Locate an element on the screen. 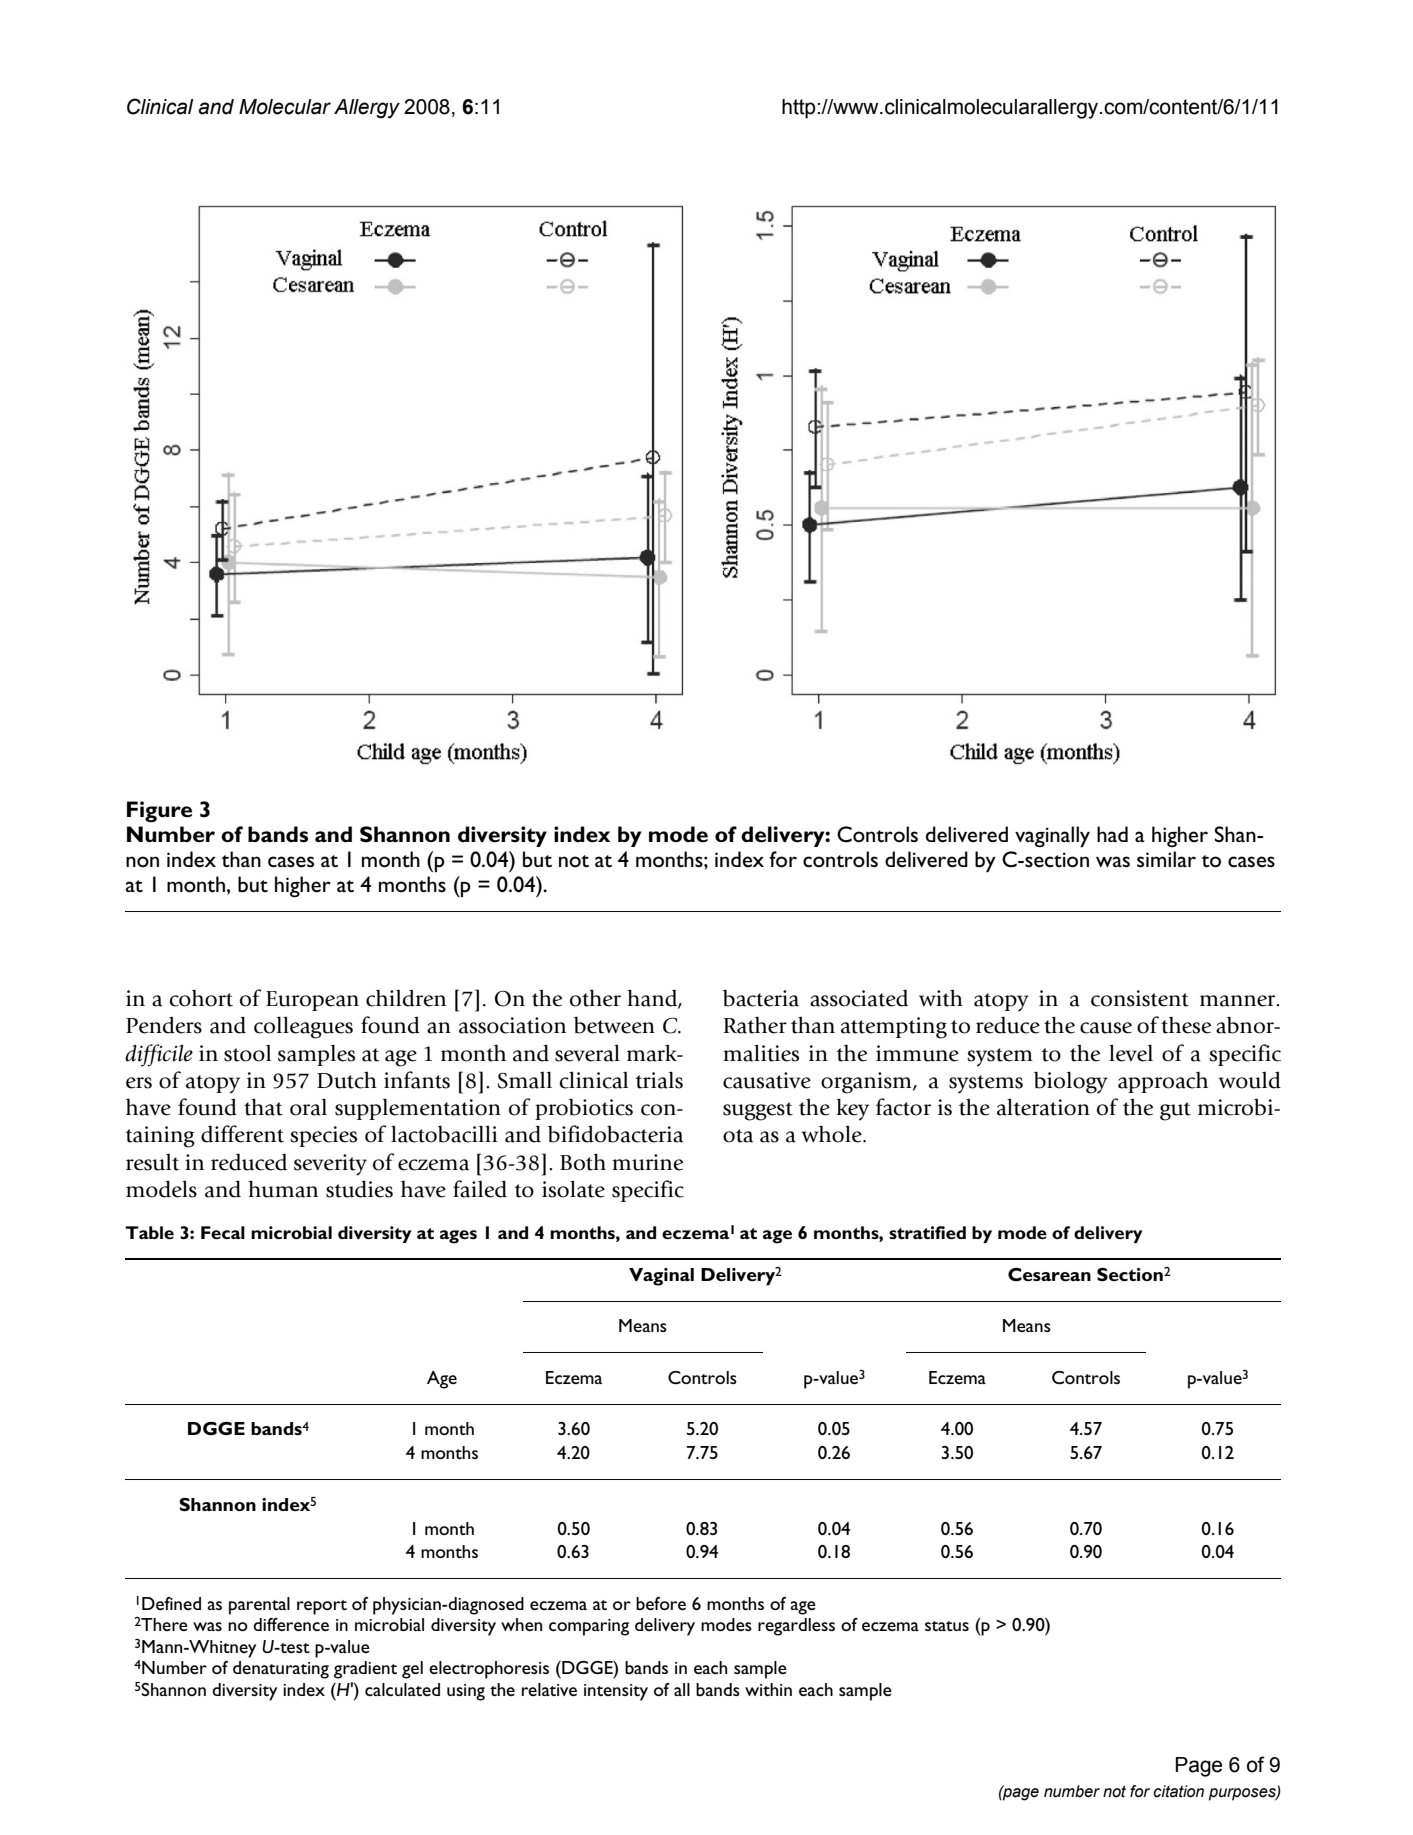 The image size is (1413, 1835). had is located at coordinates (1112, 834).
